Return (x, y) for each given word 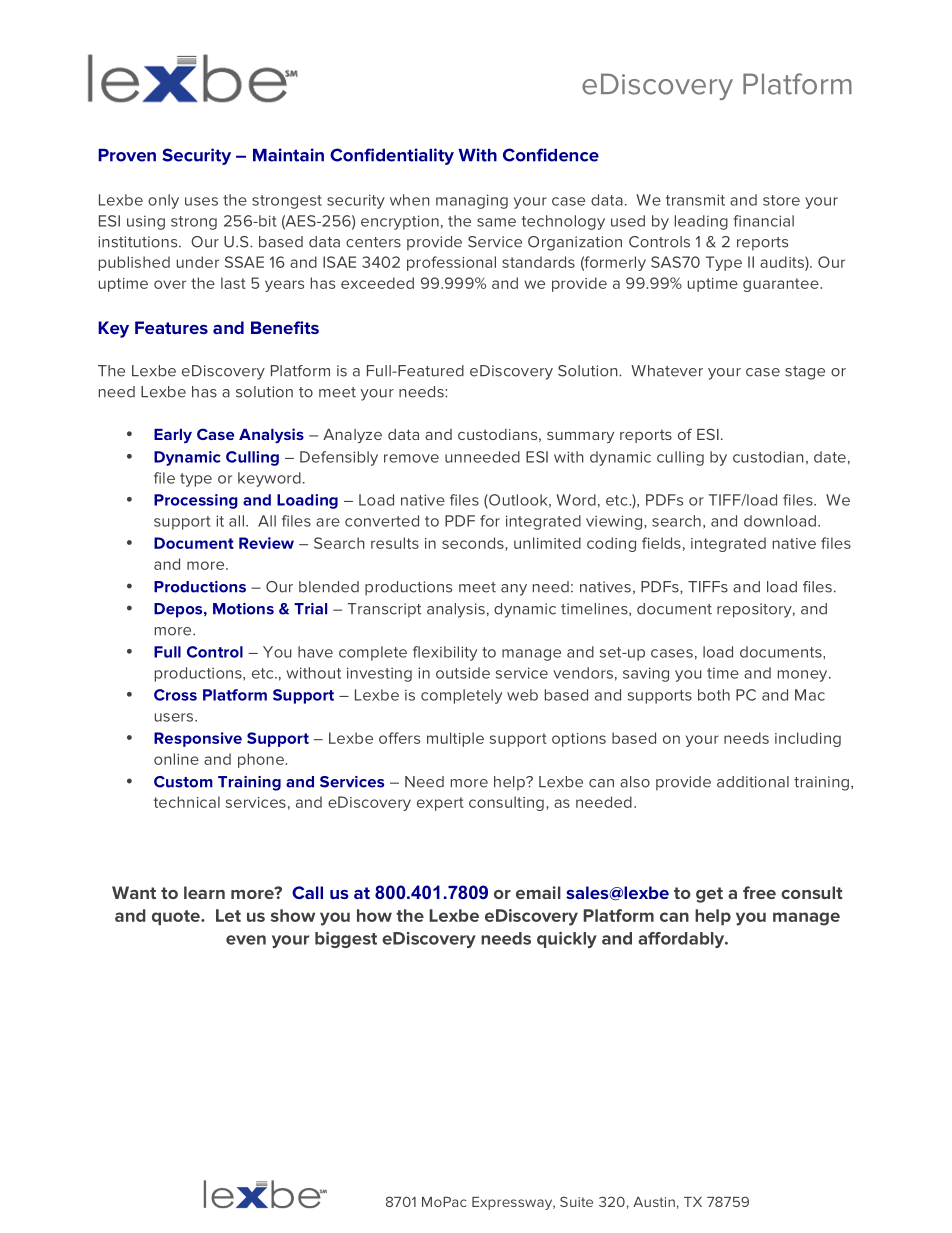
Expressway (513, 1203)
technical (187, 802)
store (781, 200)
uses (201, 201)
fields (661, 543)
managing (472, 201)
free (759, 892)
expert (440, 804)
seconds (474, 544)
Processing (196, 501)
